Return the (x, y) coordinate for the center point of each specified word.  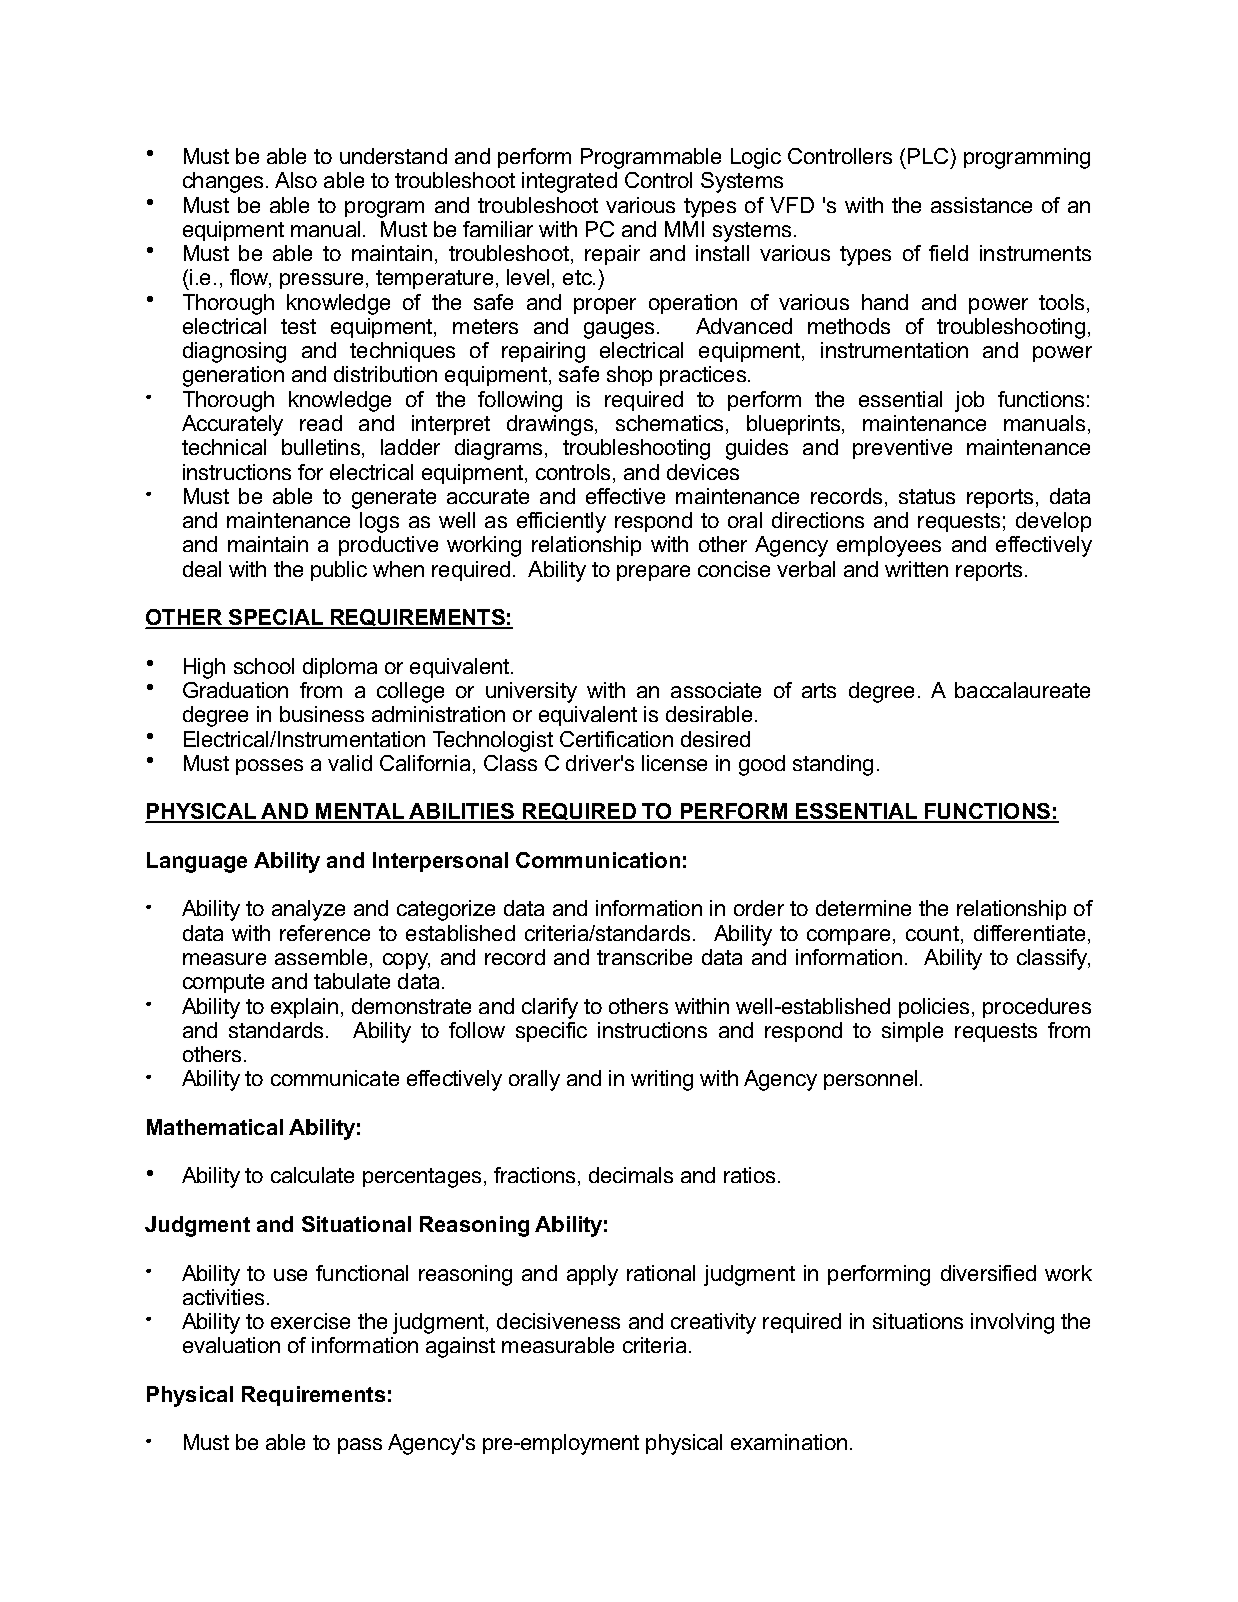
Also (296, 180)
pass (360, 1446)
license (674, 763)
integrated (569, 182)
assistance (981, 205)
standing (833, 765)
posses (269, 767)
